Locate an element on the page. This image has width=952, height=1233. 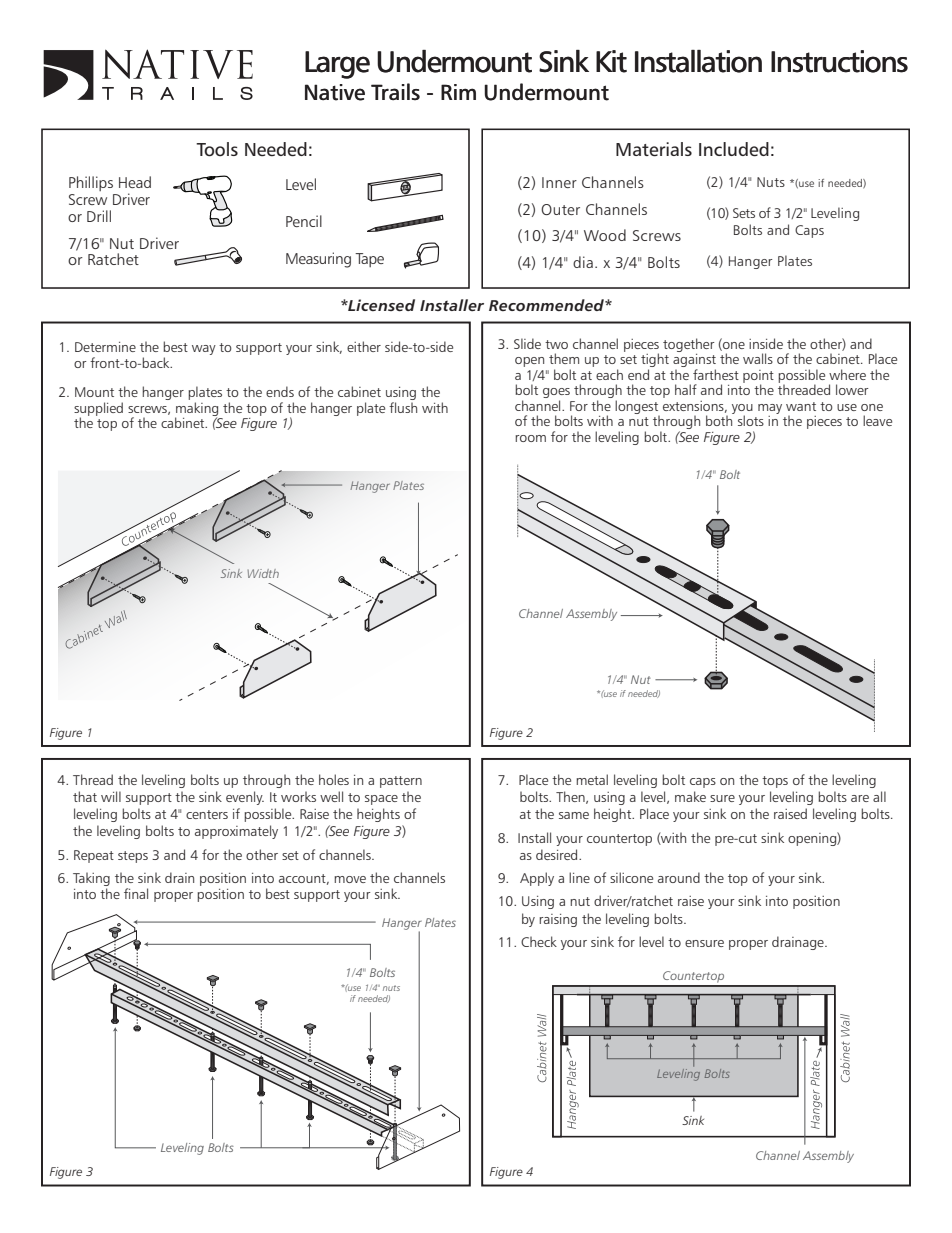
Check is located at coordinates (539, 941).
